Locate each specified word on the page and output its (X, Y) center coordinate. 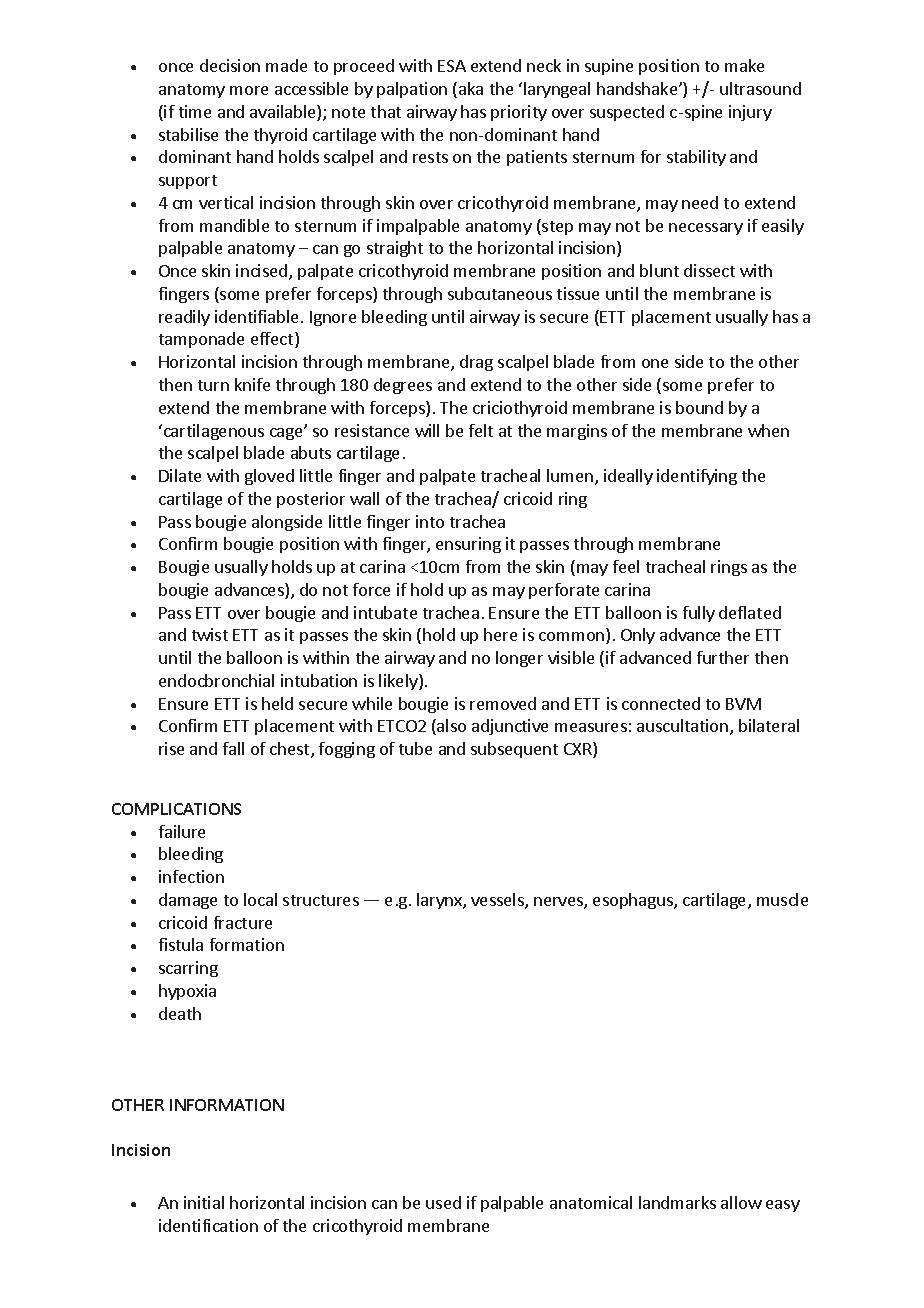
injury (750, 113)
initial (204, 1202)
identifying (697, 477)
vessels (498, 901)
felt (481, 430)
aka (471, 88)
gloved (269, 477)
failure (182, 831)
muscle (782, 899)
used (443, 1202)
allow (741, 1202)
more (249, 90)
